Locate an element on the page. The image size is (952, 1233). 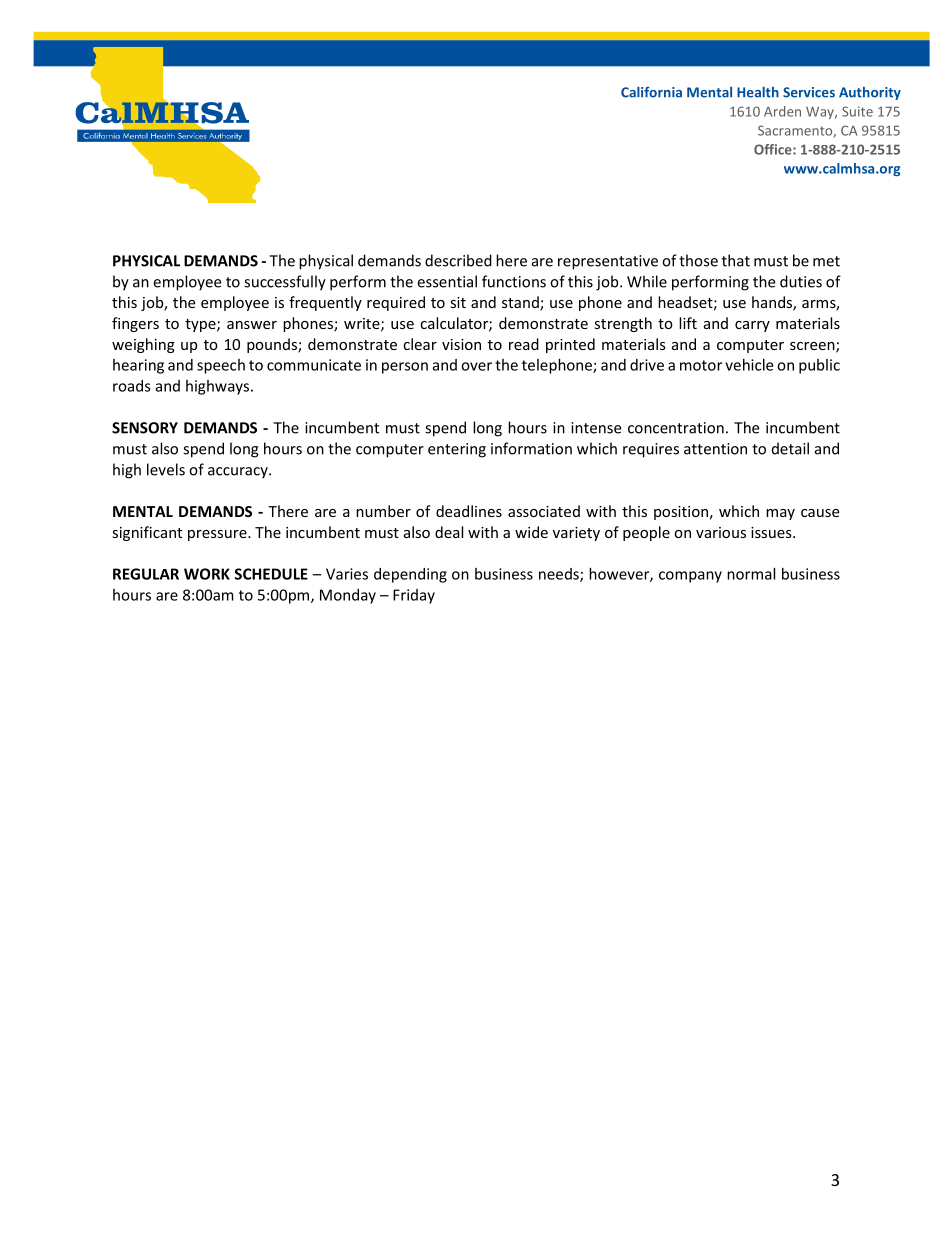
met is located at coordinates (826, 261).
